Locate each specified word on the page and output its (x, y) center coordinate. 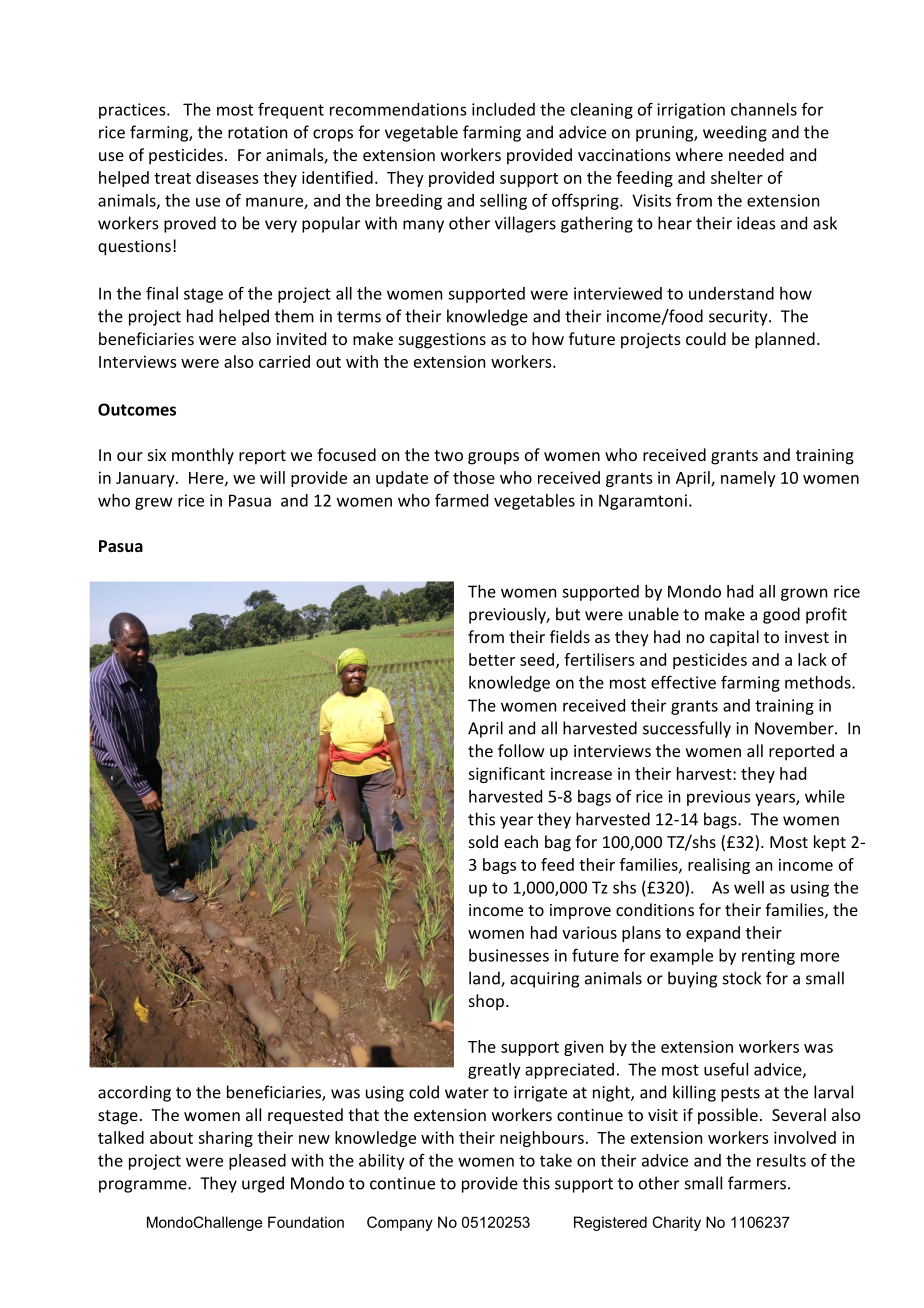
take (556, 1160)
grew (154, 503)
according (134, 1093)
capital (734, 638)
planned (785, 340)
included (503, 109)
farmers (757, 1183)
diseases (227, 177)
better (492, 659)
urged (263, 1184)
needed (756, 154)
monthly (203, 456)
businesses (509, 955)
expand (713, 934)
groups (493, 458)
